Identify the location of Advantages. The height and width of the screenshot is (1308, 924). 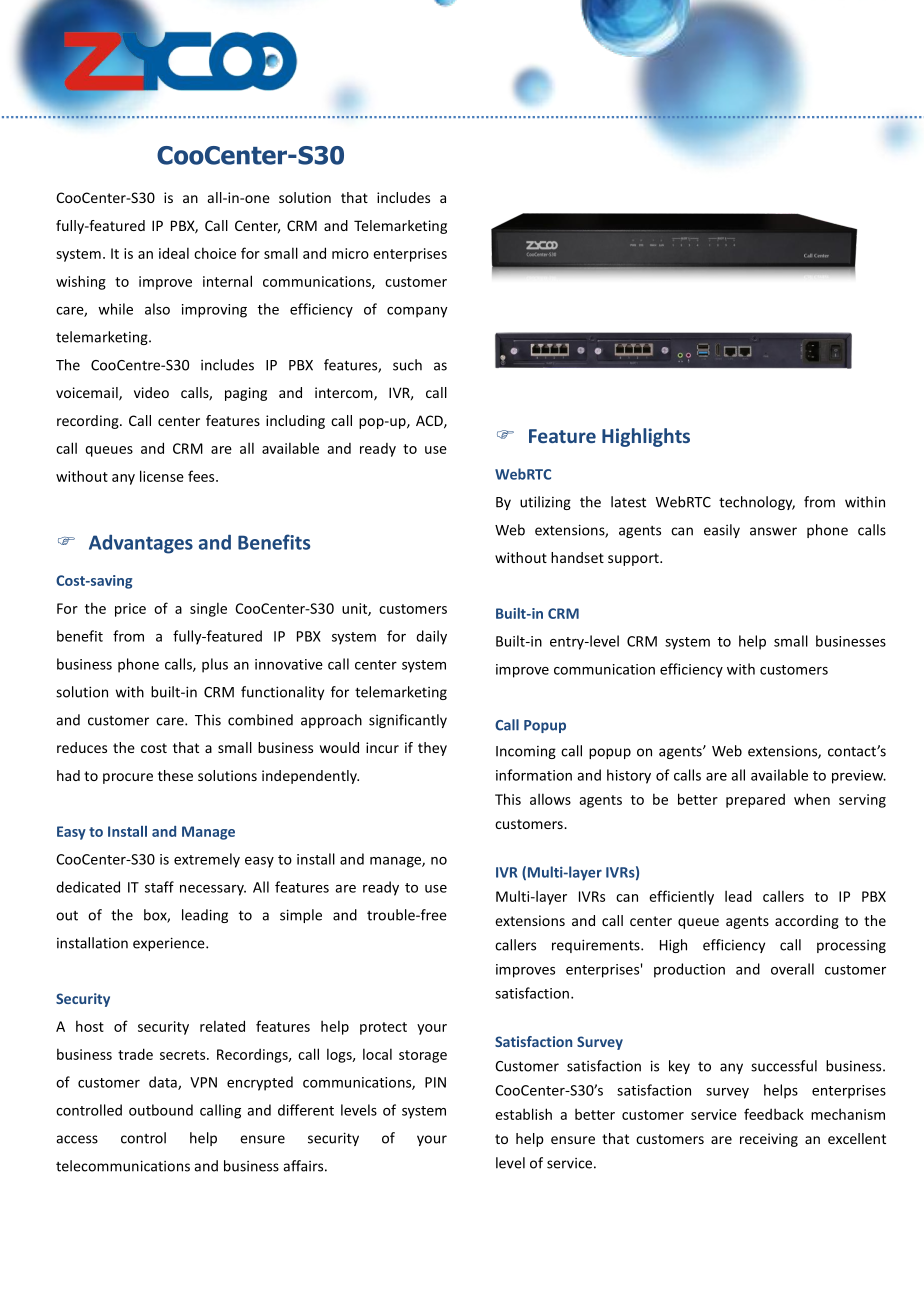
(141, 544).
